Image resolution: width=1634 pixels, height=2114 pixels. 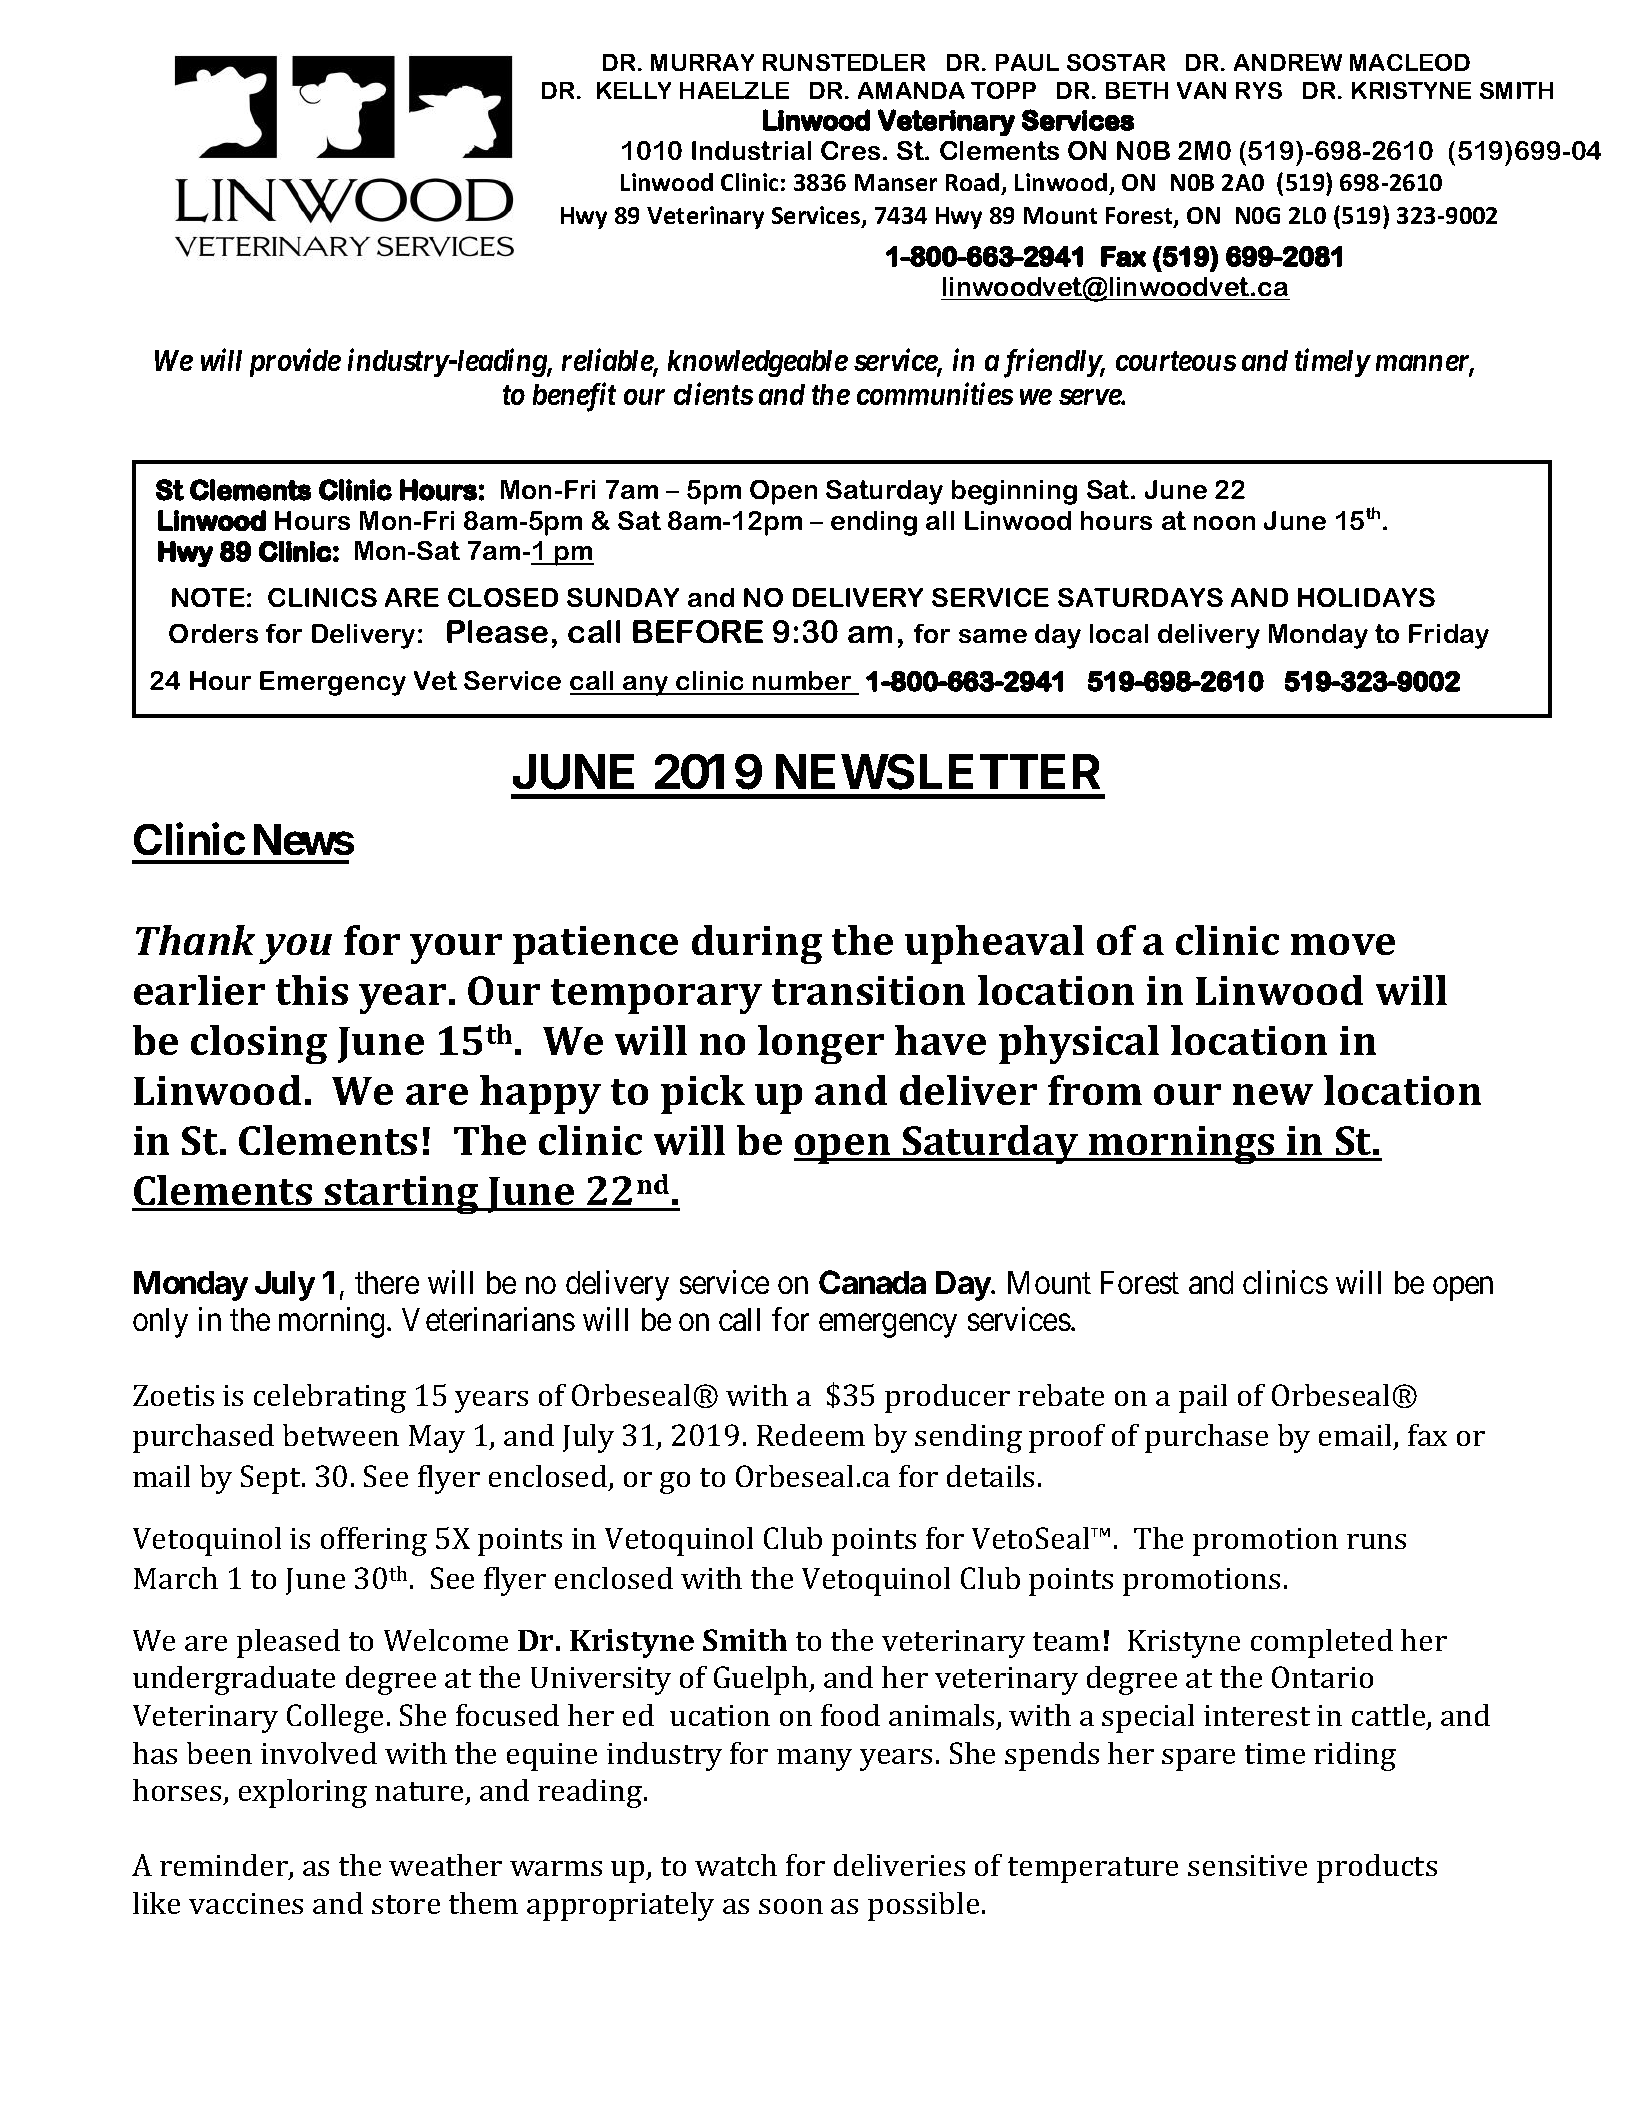 I want to click on KELLY, so click(x=634, y=90).
